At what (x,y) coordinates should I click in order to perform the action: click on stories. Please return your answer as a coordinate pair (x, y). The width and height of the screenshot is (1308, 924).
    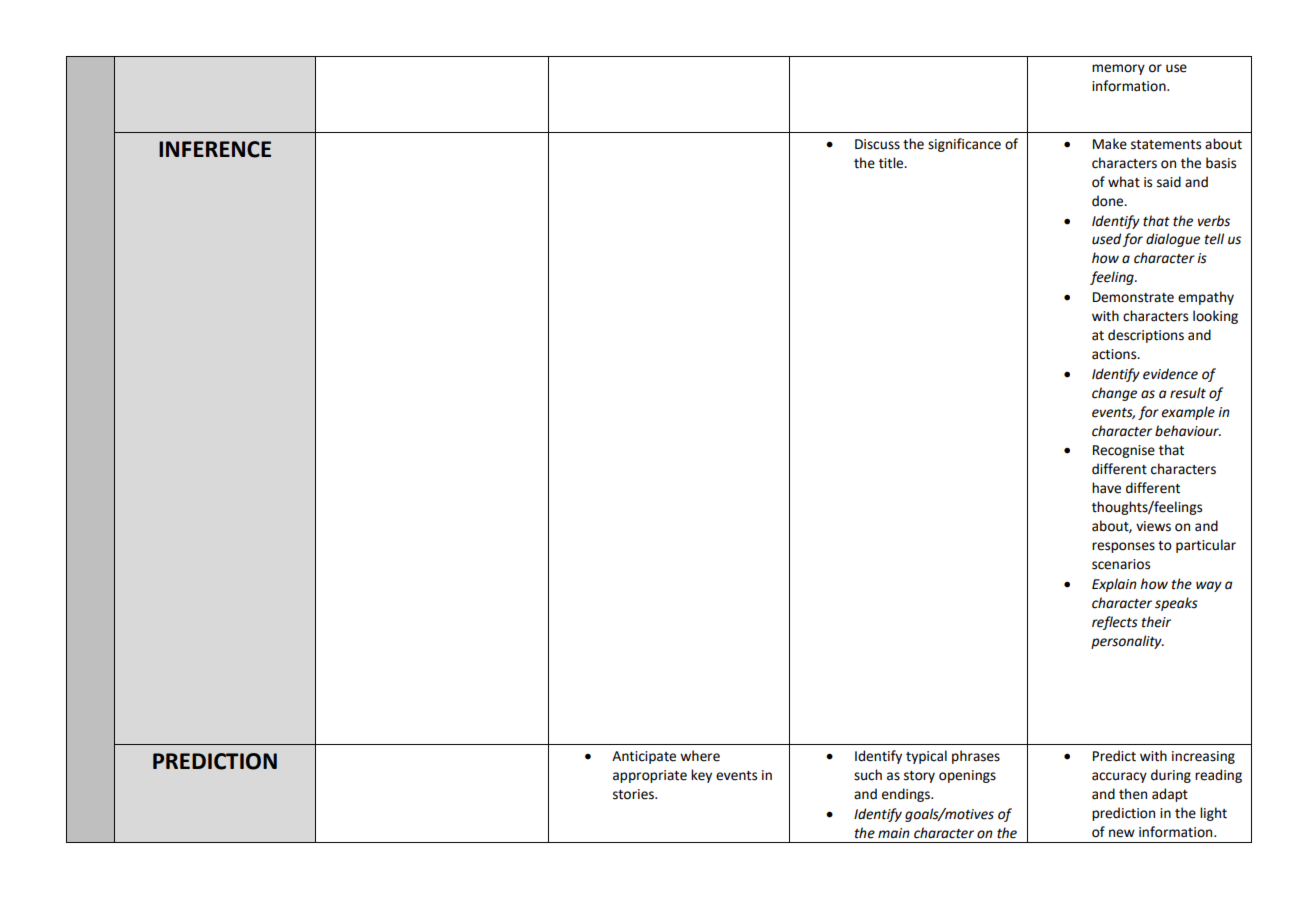
    Looking at the image, I should click on (635, 794).
